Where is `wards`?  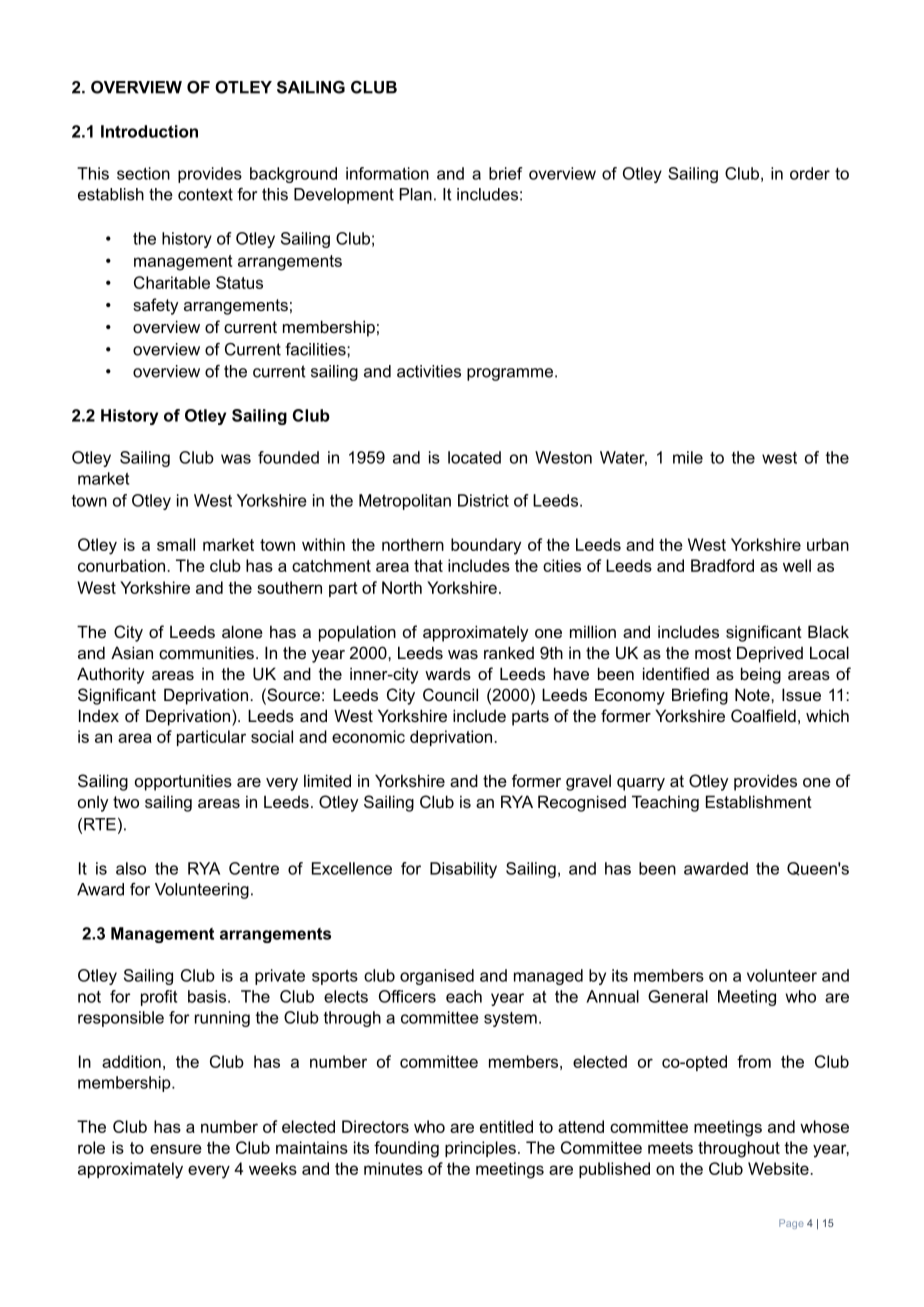
wards is located at coordinates (448, 673).
